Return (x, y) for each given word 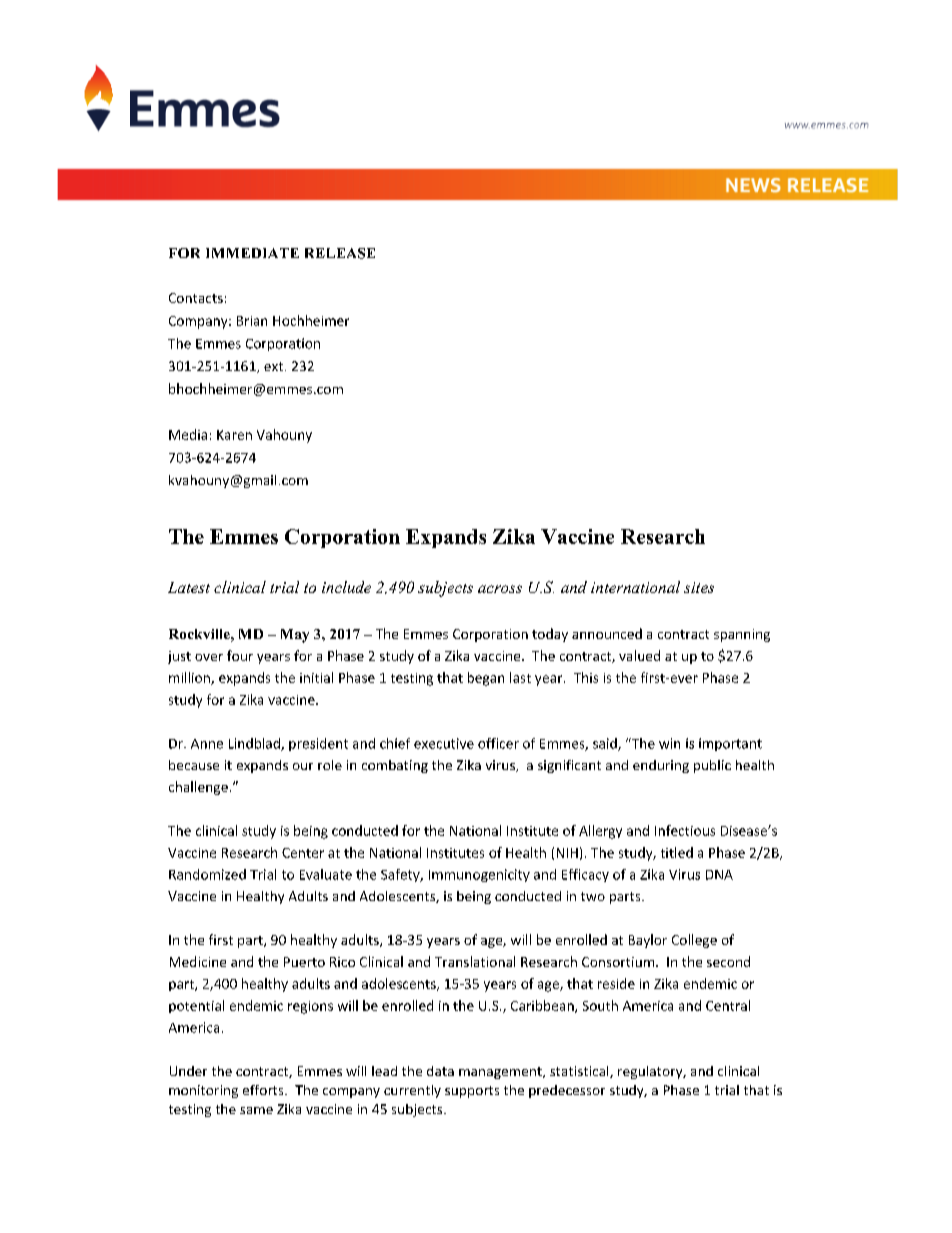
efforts (264, 1090)
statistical (580, 1072)
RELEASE (340, 253)
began (486, 679)
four (240, 655)
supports (472, 1092)
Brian (252, 321)
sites (699, 587)
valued (639, 655)
